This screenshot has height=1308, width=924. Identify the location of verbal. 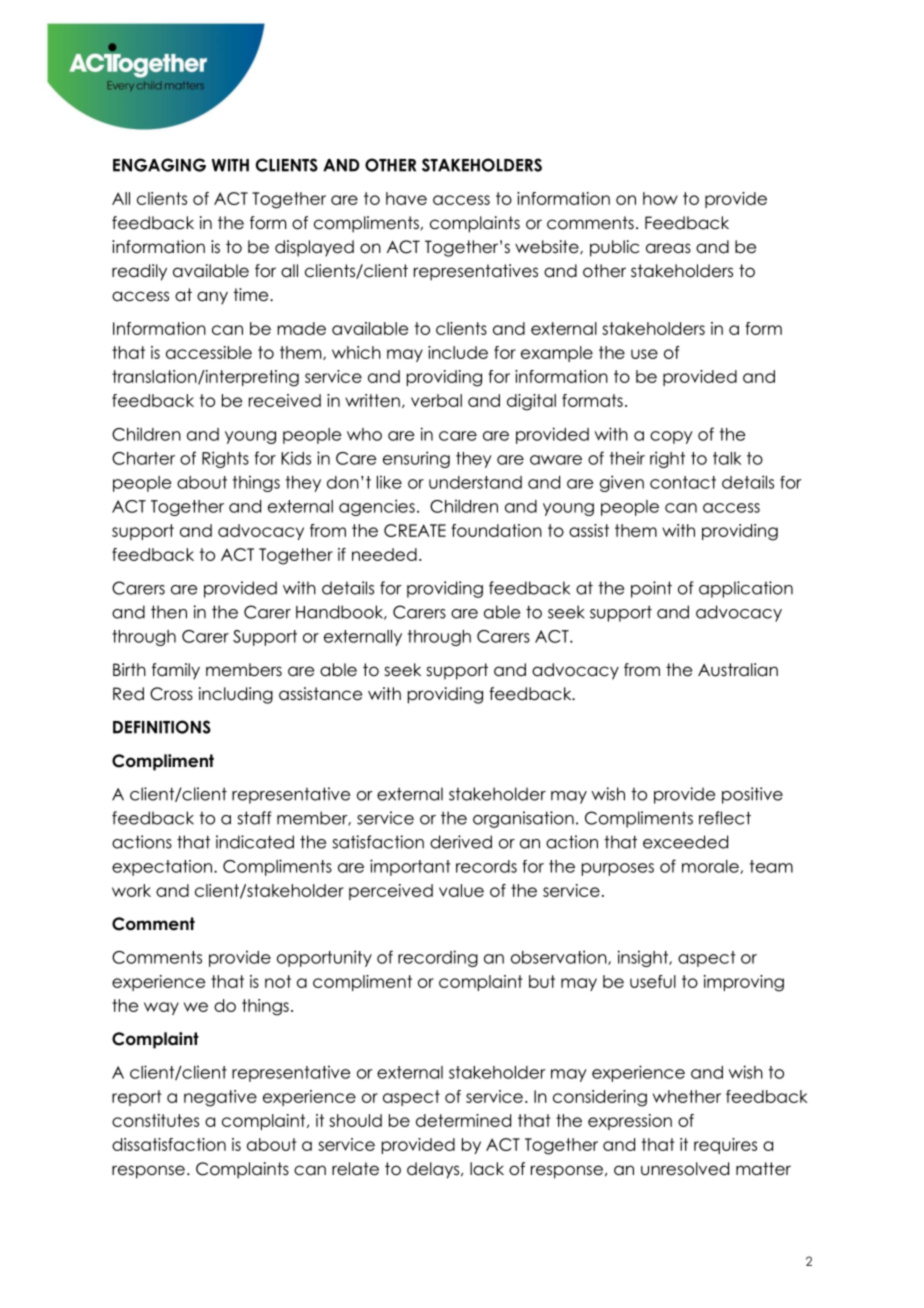
(436, 400).
